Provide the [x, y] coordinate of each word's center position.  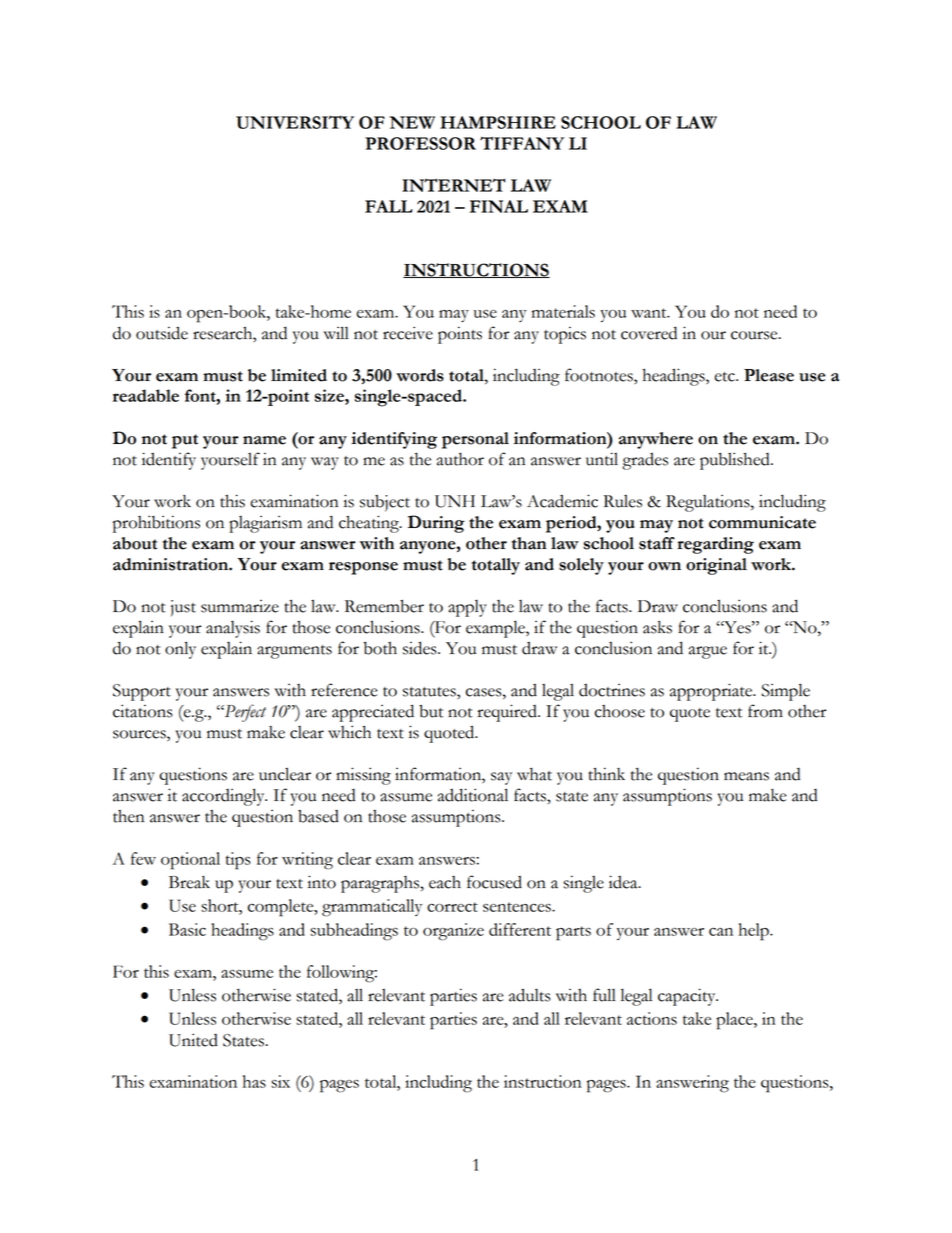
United [193, 1040]
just [183, 608]
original [716, 566]
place [735, 1021]
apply [467, 608]
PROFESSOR [420, 143]
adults [530, 995]
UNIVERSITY [295, 122]
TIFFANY [522, 143]
